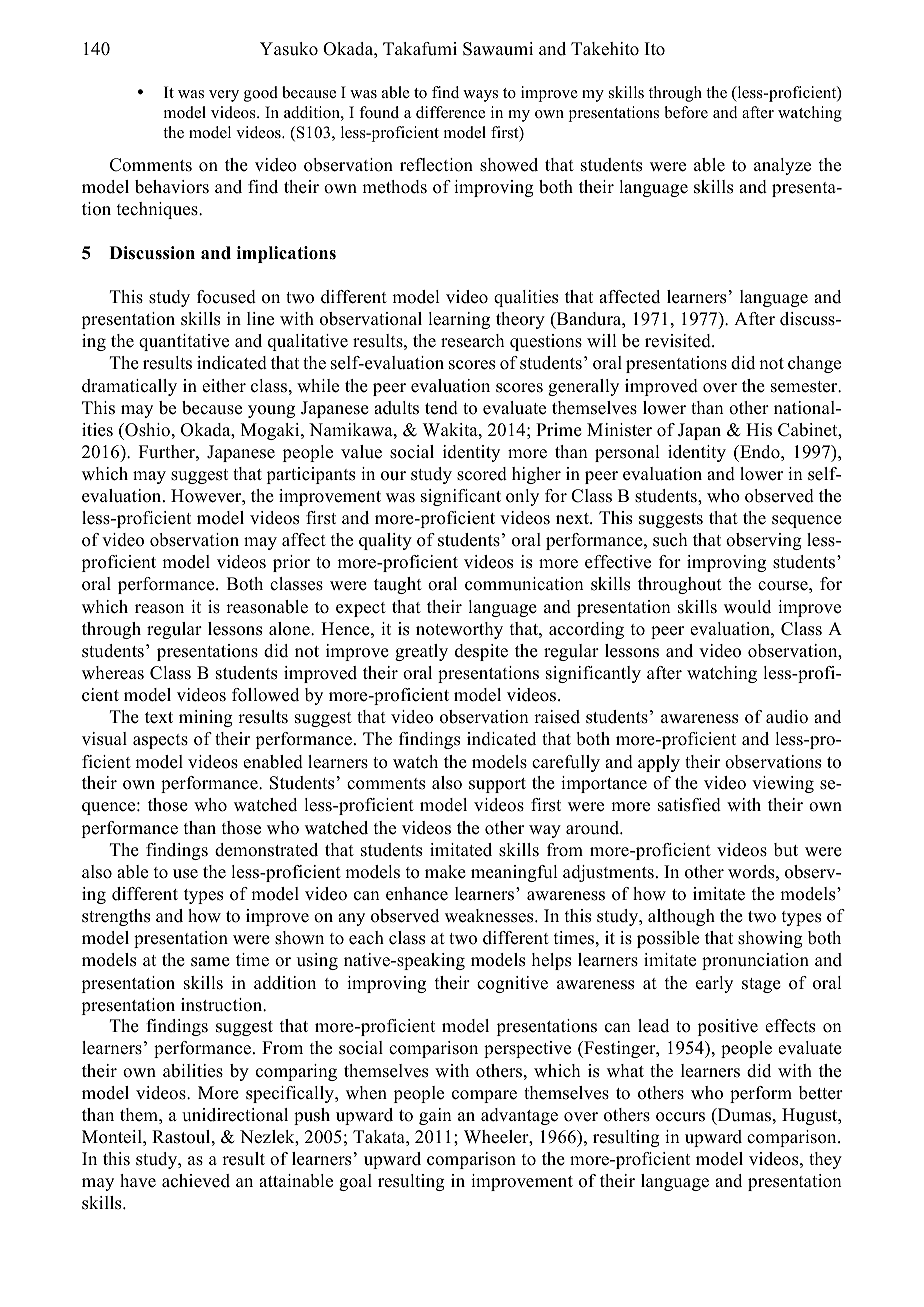 The image size is (924, 1307). What do you see at coordinates (459, 630) in the image?
I see `noteworthy` at bounding box center [459, 630].
